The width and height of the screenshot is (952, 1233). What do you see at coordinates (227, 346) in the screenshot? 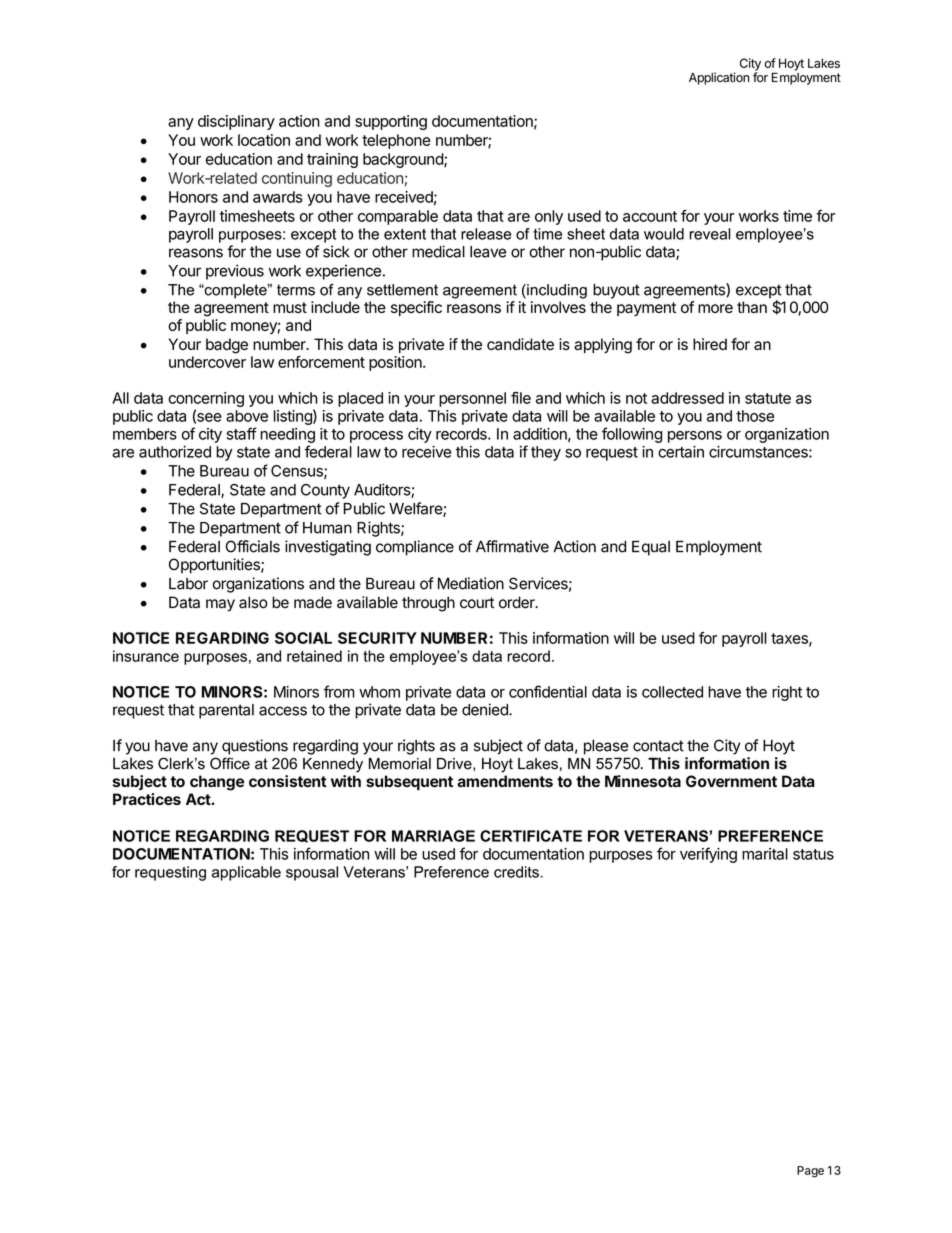
I see `badge` at bounding box center [227, 346].
